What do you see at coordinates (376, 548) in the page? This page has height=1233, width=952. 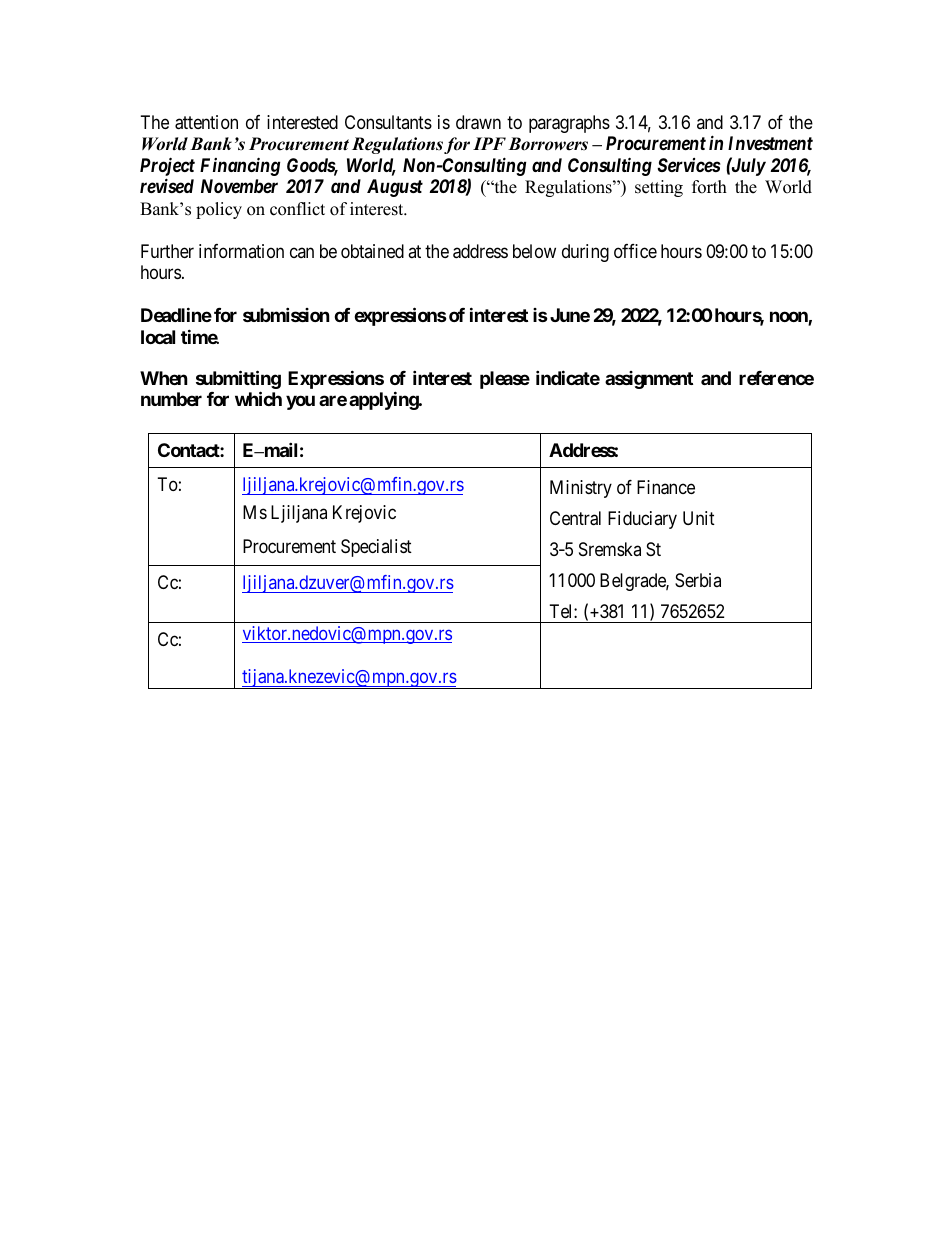 I see `Specialist` at bounding box center [376, 548].
